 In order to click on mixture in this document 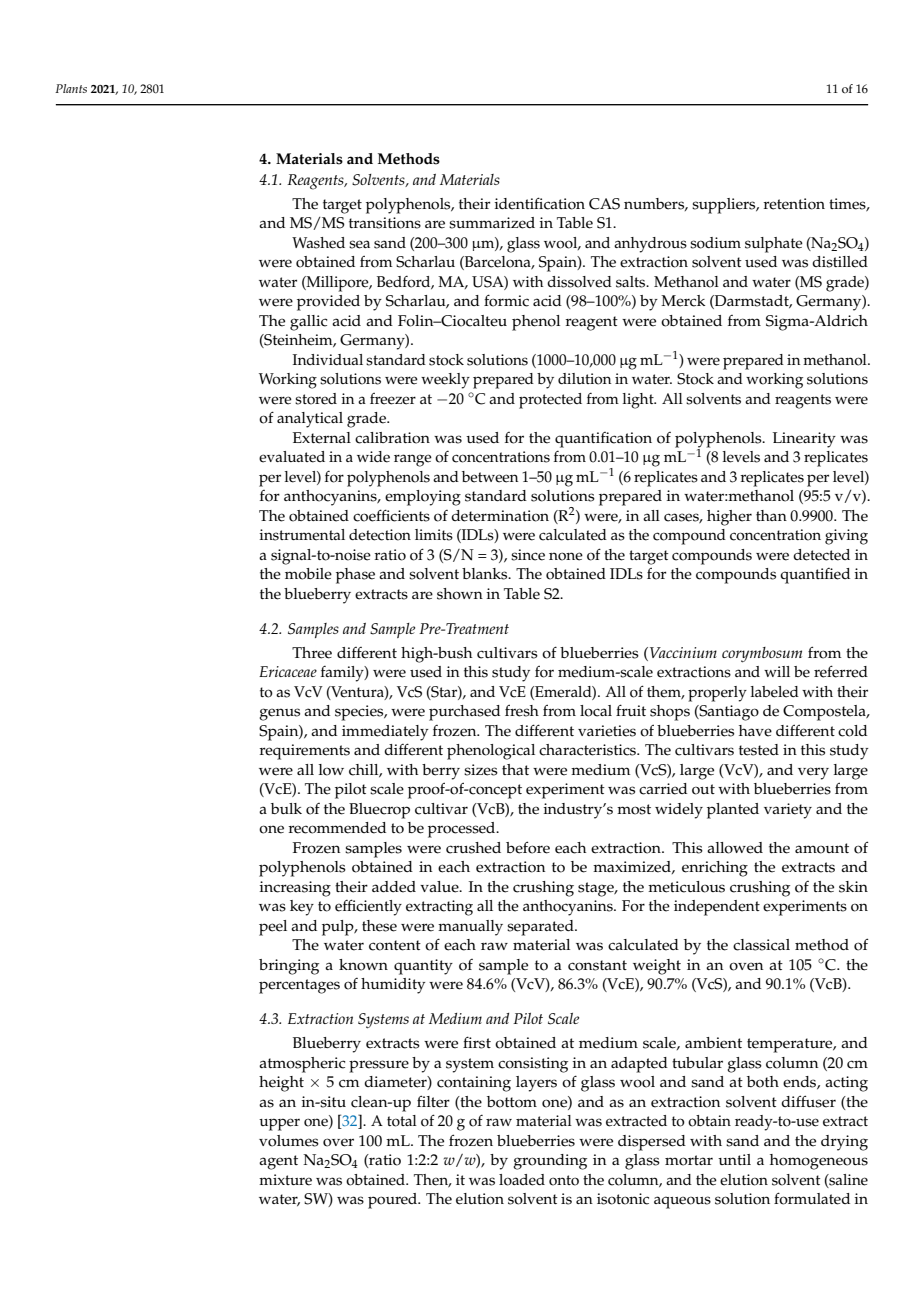, I will do `click(285, 1180)`.
